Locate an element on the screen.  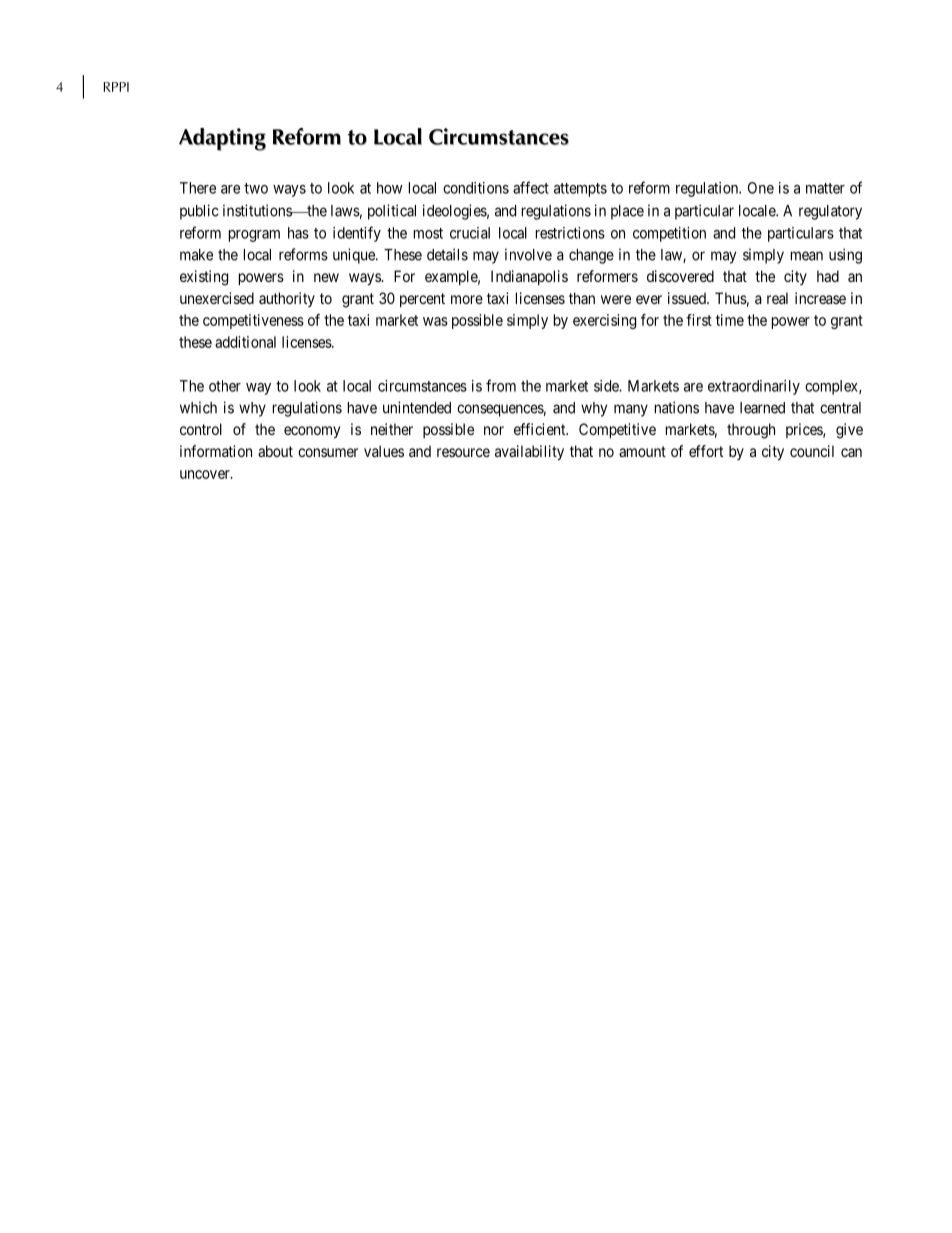
additional is located at coordinates (245, 342).
